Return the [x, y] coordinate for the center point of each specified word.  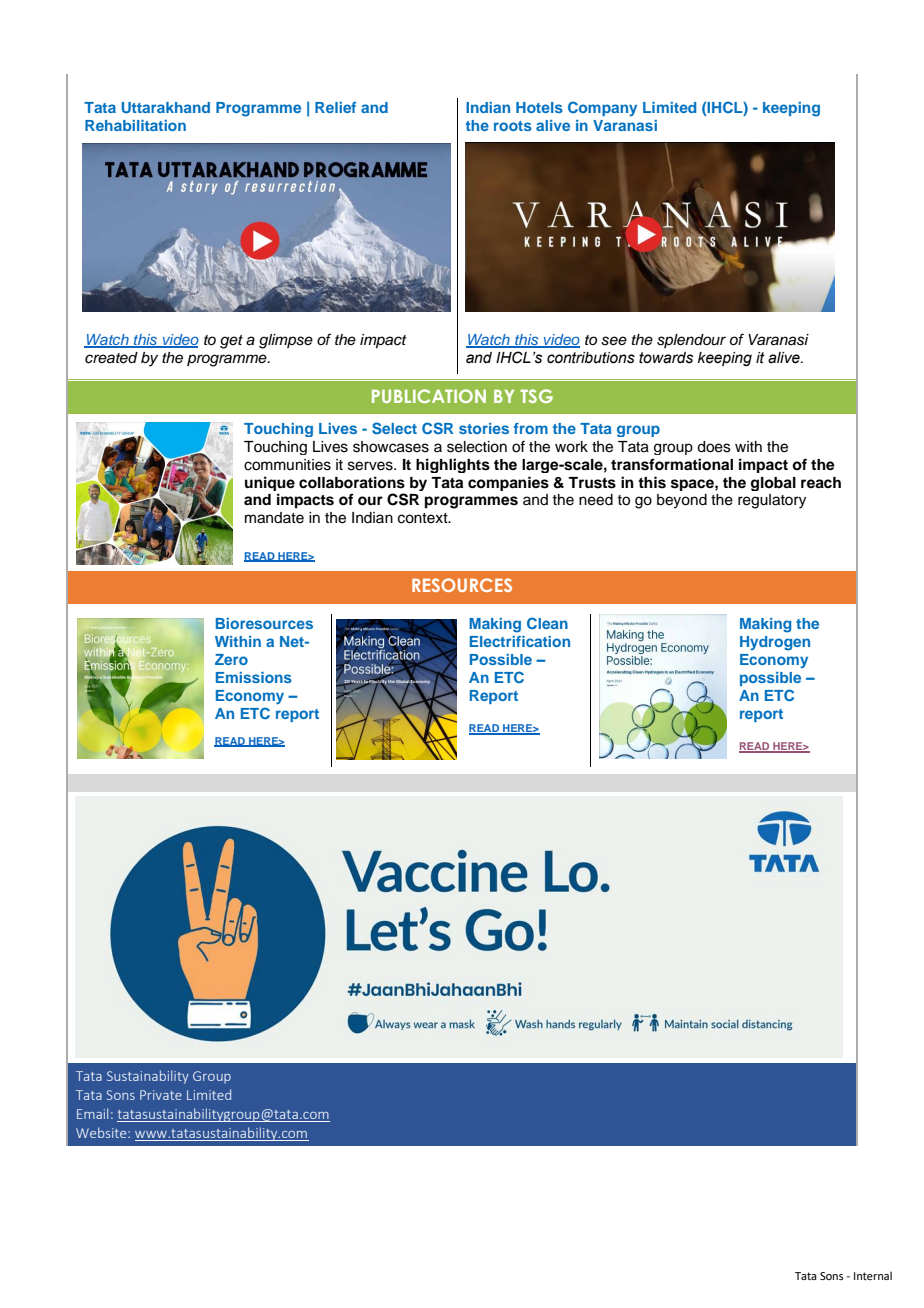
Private [161, 1095]
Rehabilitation [135, 125]
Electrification [520, 641]
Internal [873, 1275]
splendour [691, 341]
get [231, 342]
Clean [547, 623]
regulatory [772, 501]
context [424, 518]
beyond [682, 501]
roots [513, 126]
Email [92, 1113]
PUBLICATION [429, 396]
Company [602, 108]
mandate [274, 518]
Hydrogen [775, 643]
